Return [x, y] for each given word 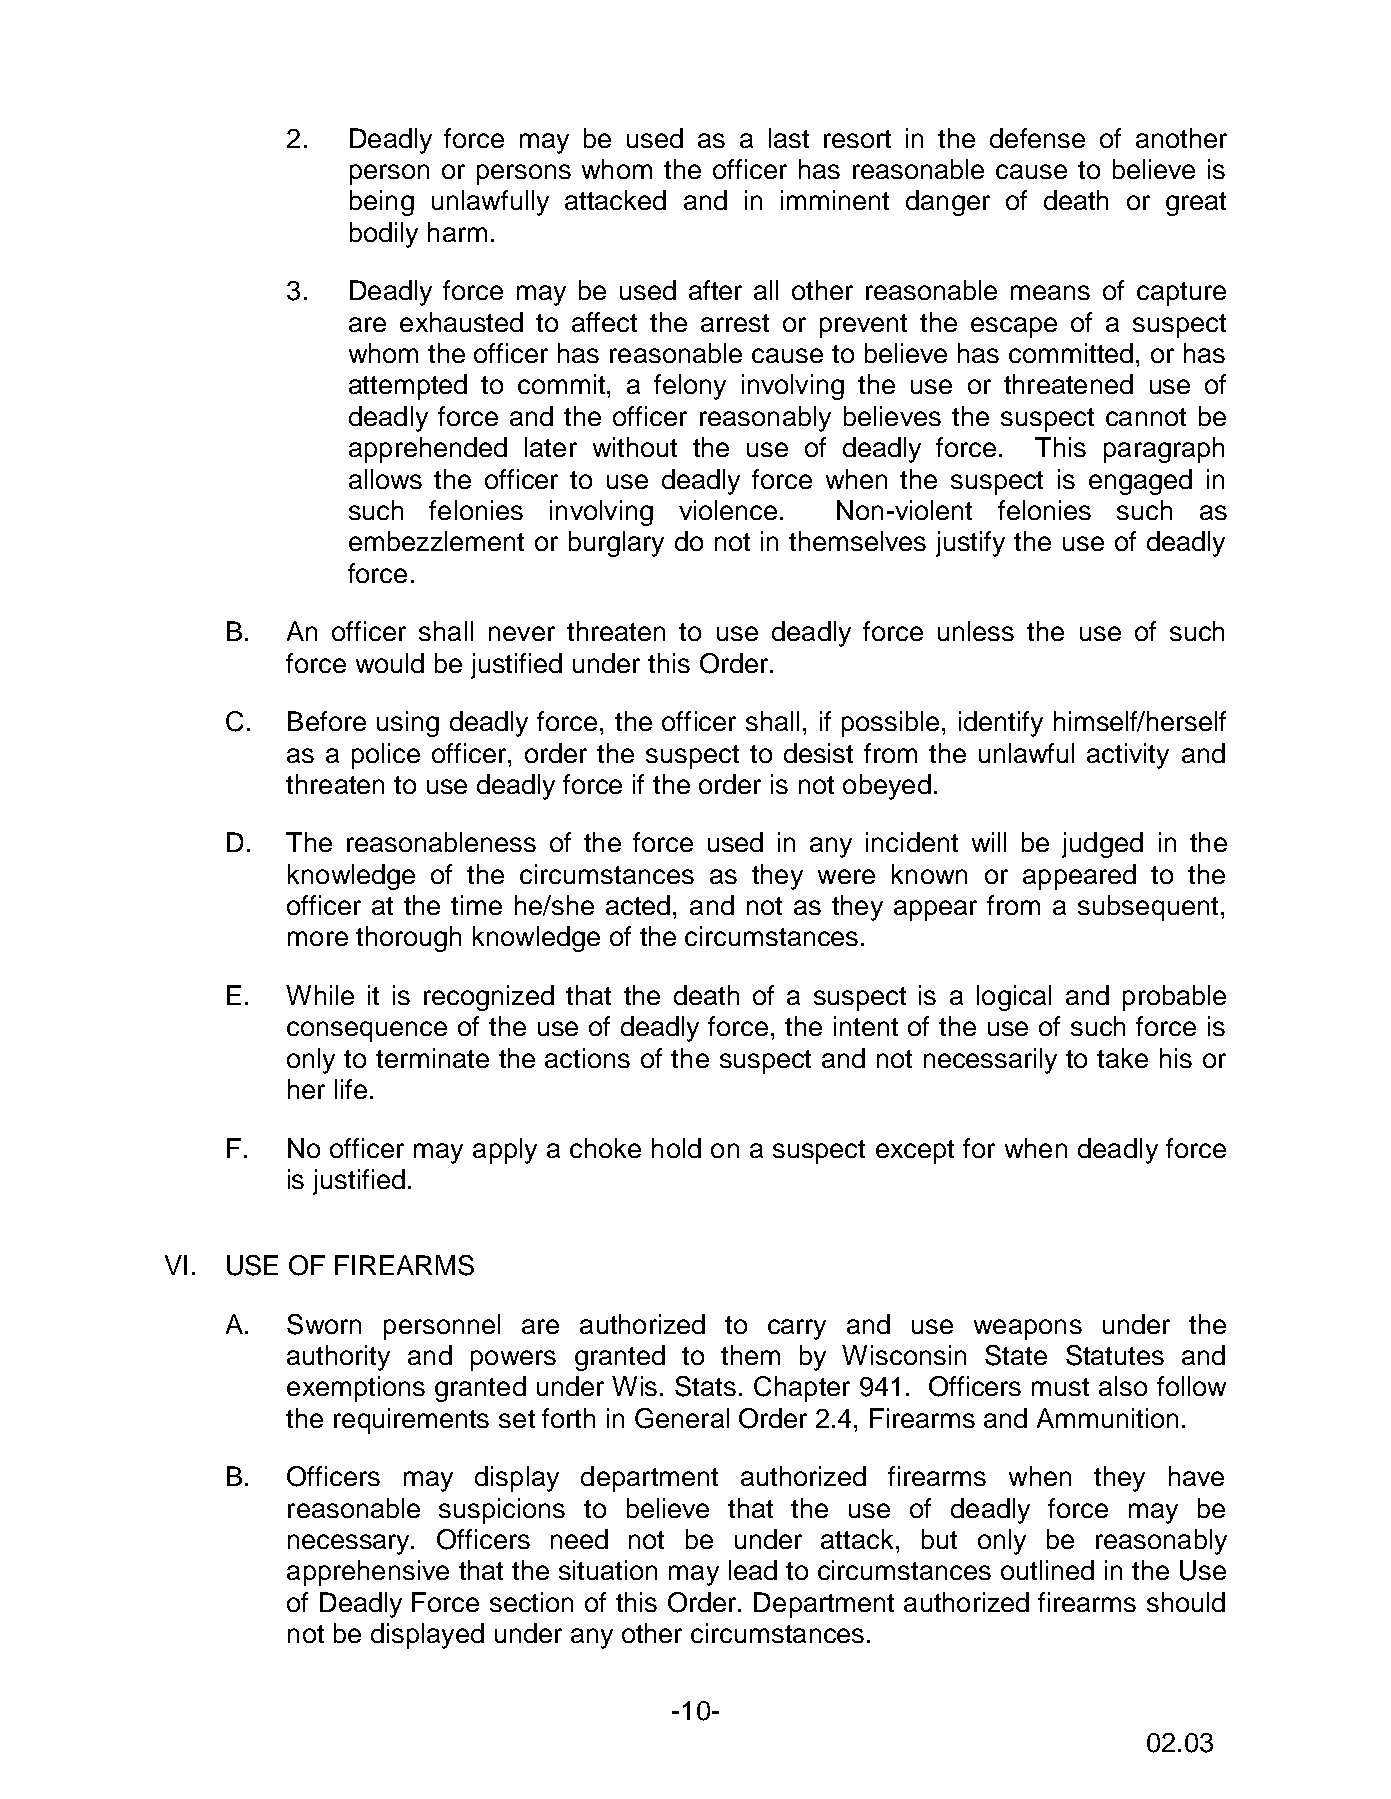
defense [1037, 138]
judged [1102, 845]
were [846, 876]
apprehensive [368, 1573]
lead [753, 1570]
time [476, 905]
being [382, 203]
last [789, 138]
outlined [1047, 1570]
